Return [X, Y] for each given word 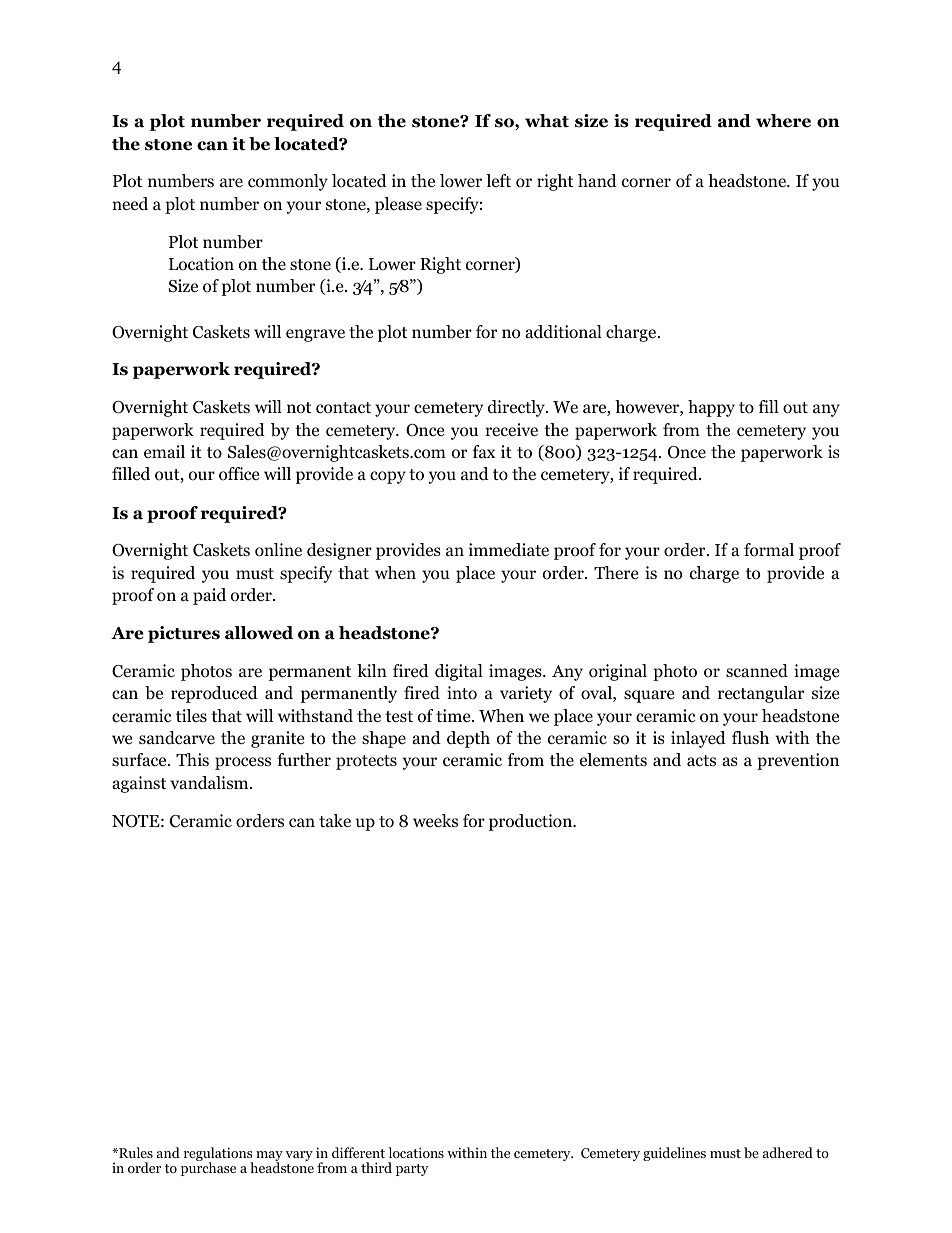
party [412, 1170]
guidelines [674, 1154]
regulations [218, 1155]
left [498, 180]
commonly [288, 182]
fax [484, 451]
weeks [435, 820]
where [783, 121]
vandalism [210, 782]
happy [711, 408]
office [239, 474]
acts [701, 760]
